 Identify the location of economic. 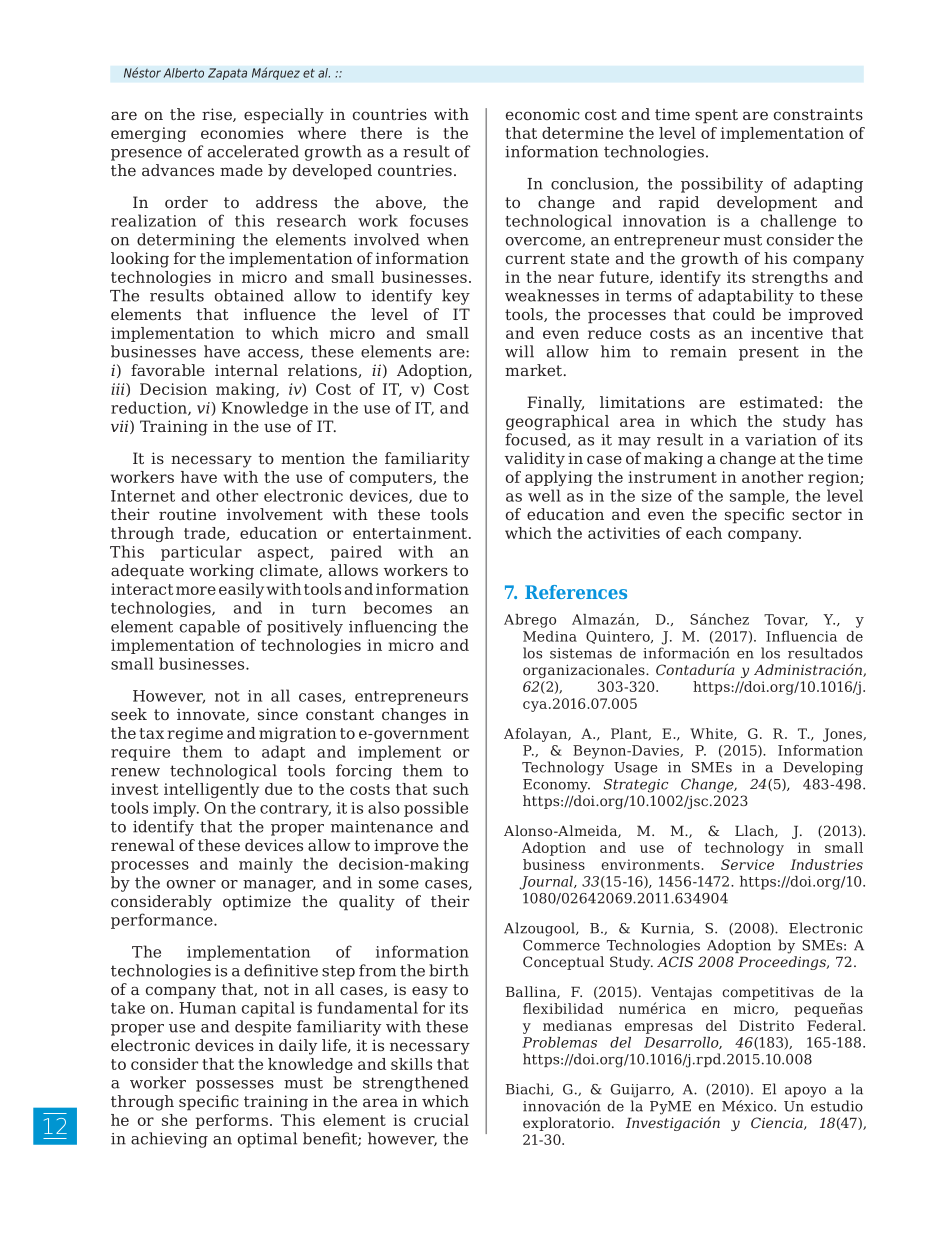
(543, 114).
